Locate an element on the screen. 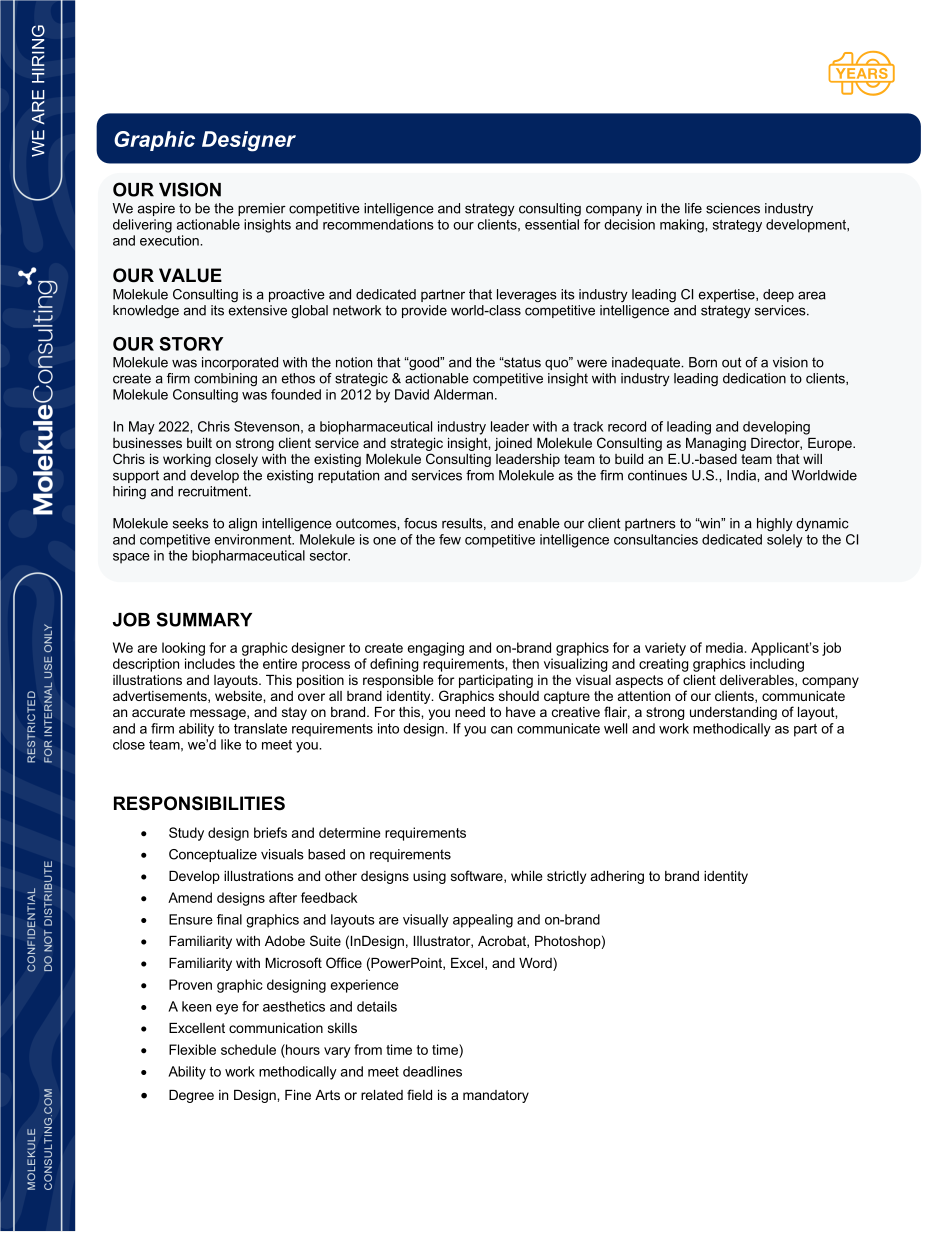 The image size is (952, 1233). essential is located at coordinates (552, 224).
